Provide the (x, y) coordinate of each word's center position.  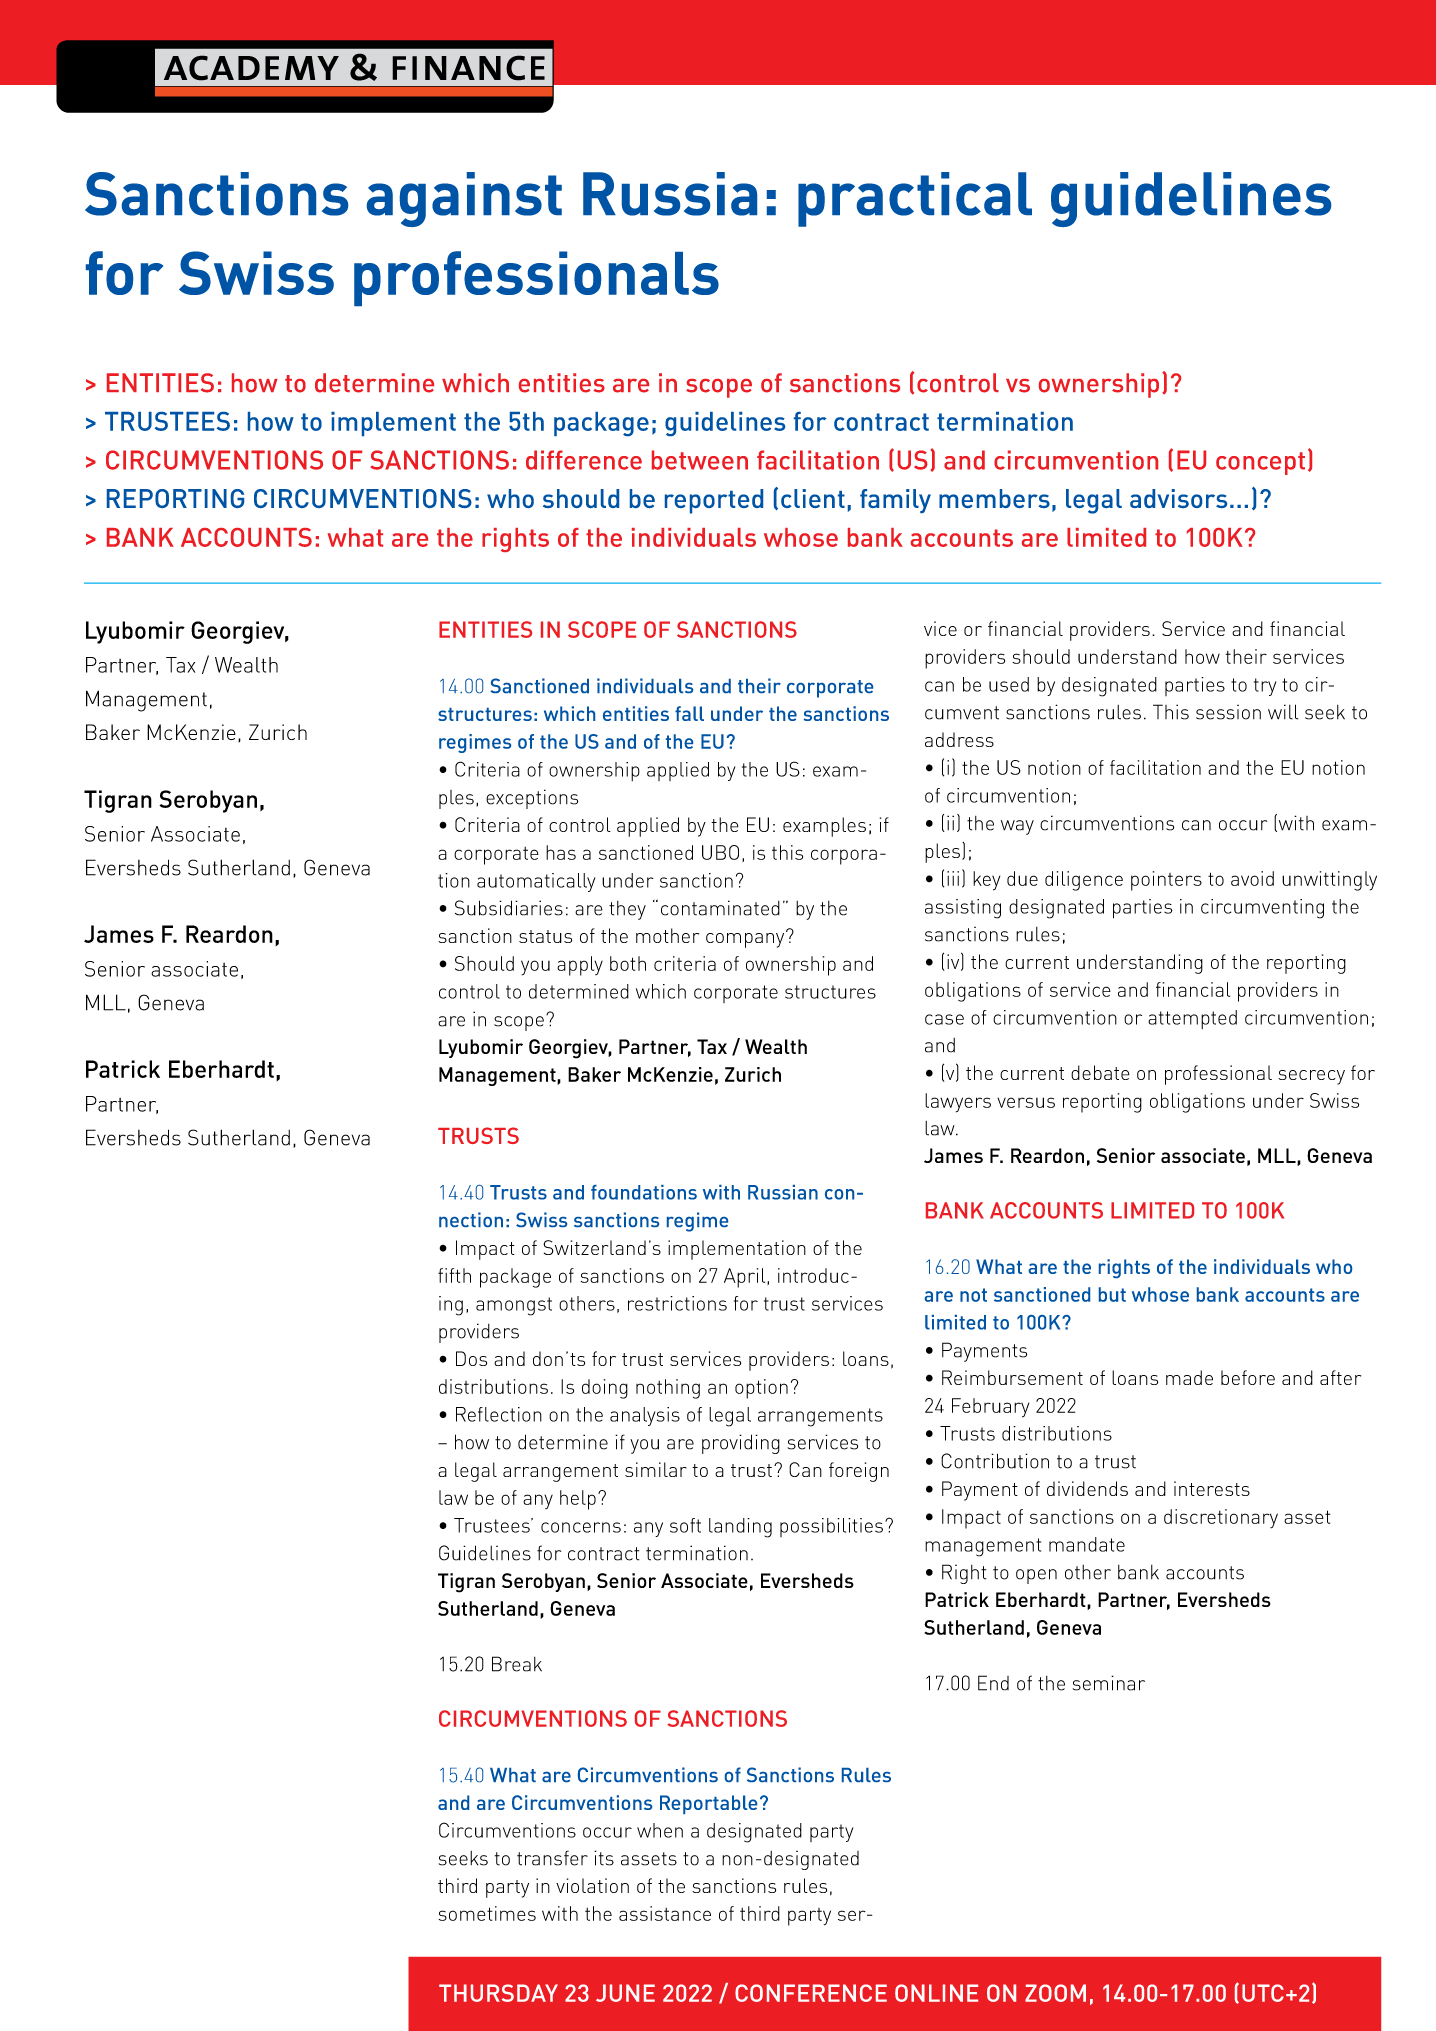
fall (689, 713)
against (464, 199)
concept (1260, 463)
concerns (581, 1527)
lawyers (958, 1103)
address (959, 739)
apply (580, 966)
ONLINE (936, 1993)
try (1265, 687)
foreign (859, 1472)
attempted (1192, 1019)
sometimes (487, 1913)
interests (1212, 1488)
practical (915, 199)
